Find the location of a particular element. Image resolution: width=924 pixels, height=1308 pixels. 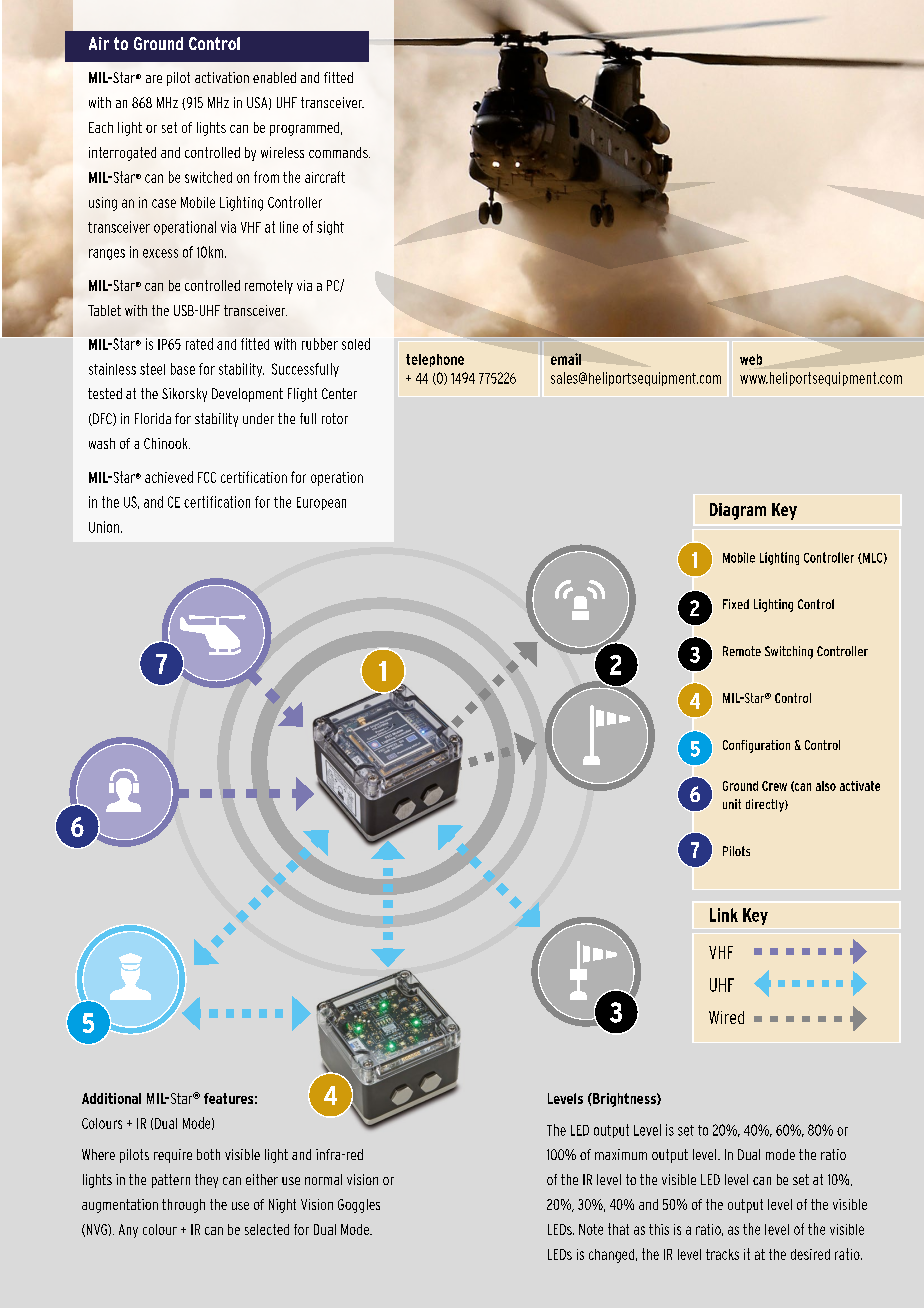

Additional is located at coordinates (111, 1098).
